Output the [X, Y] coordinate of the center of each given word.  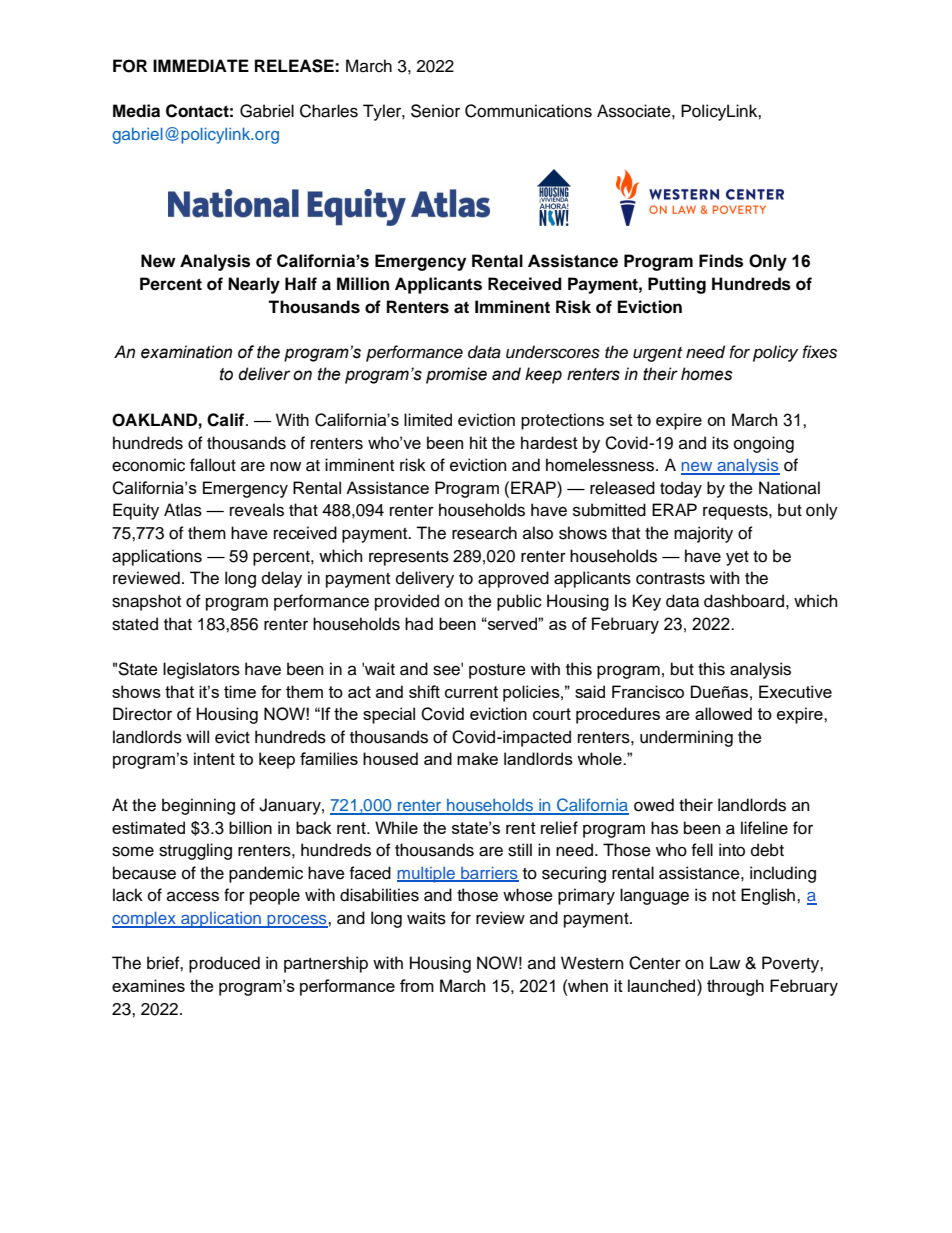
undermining [686, 738]
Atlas [183, 510]
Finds [721, 261]
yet [737, 558]
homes [707, 374]
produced [224, 964]
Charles [329, 111]
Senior [435, 111]
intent [214, 758]
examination [186, 352]
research [484, 533]
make [477, 758]
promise [456, 375]
